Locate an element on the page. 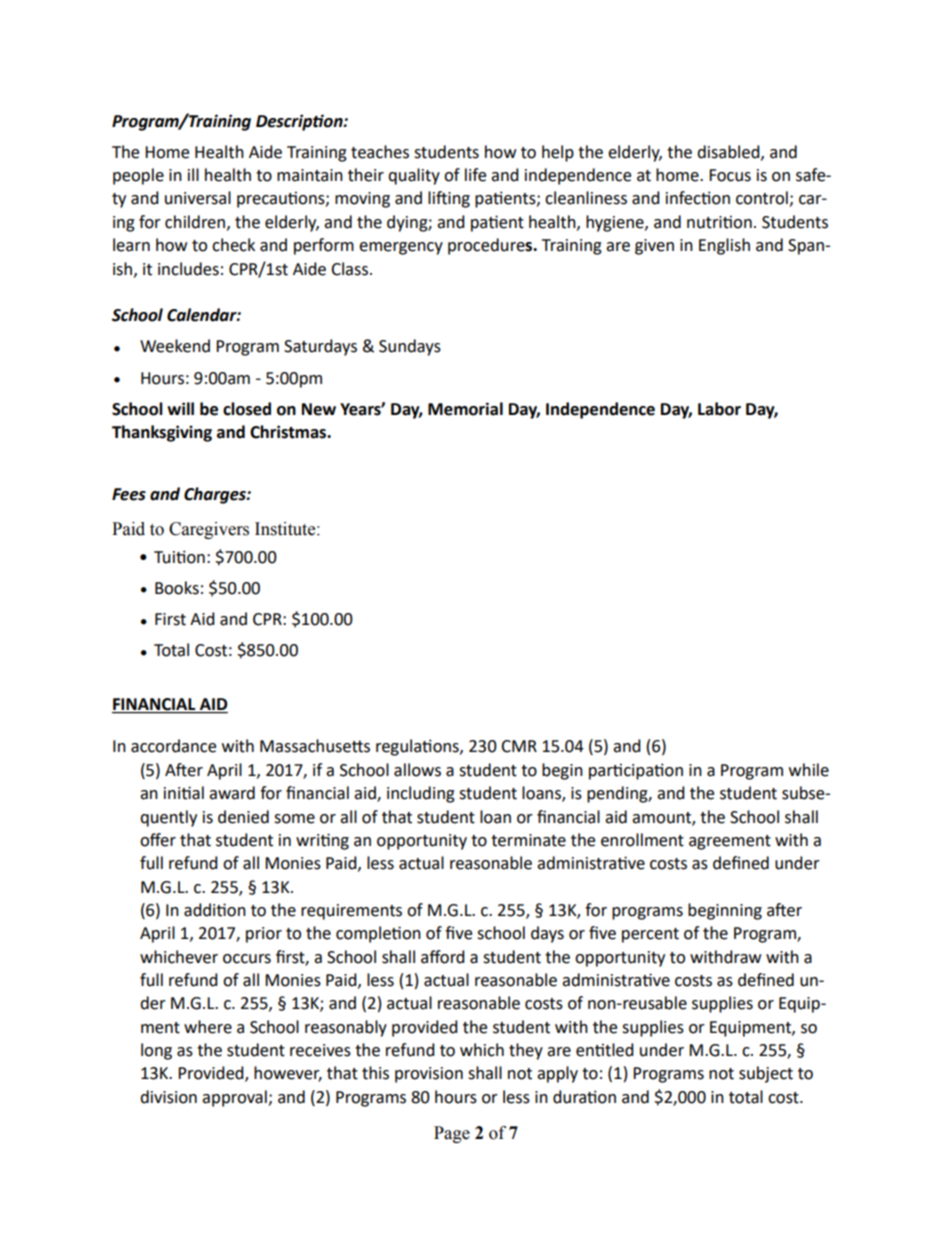 The image size is (952, 1233). subject is located at coordinates (766, 1074).
